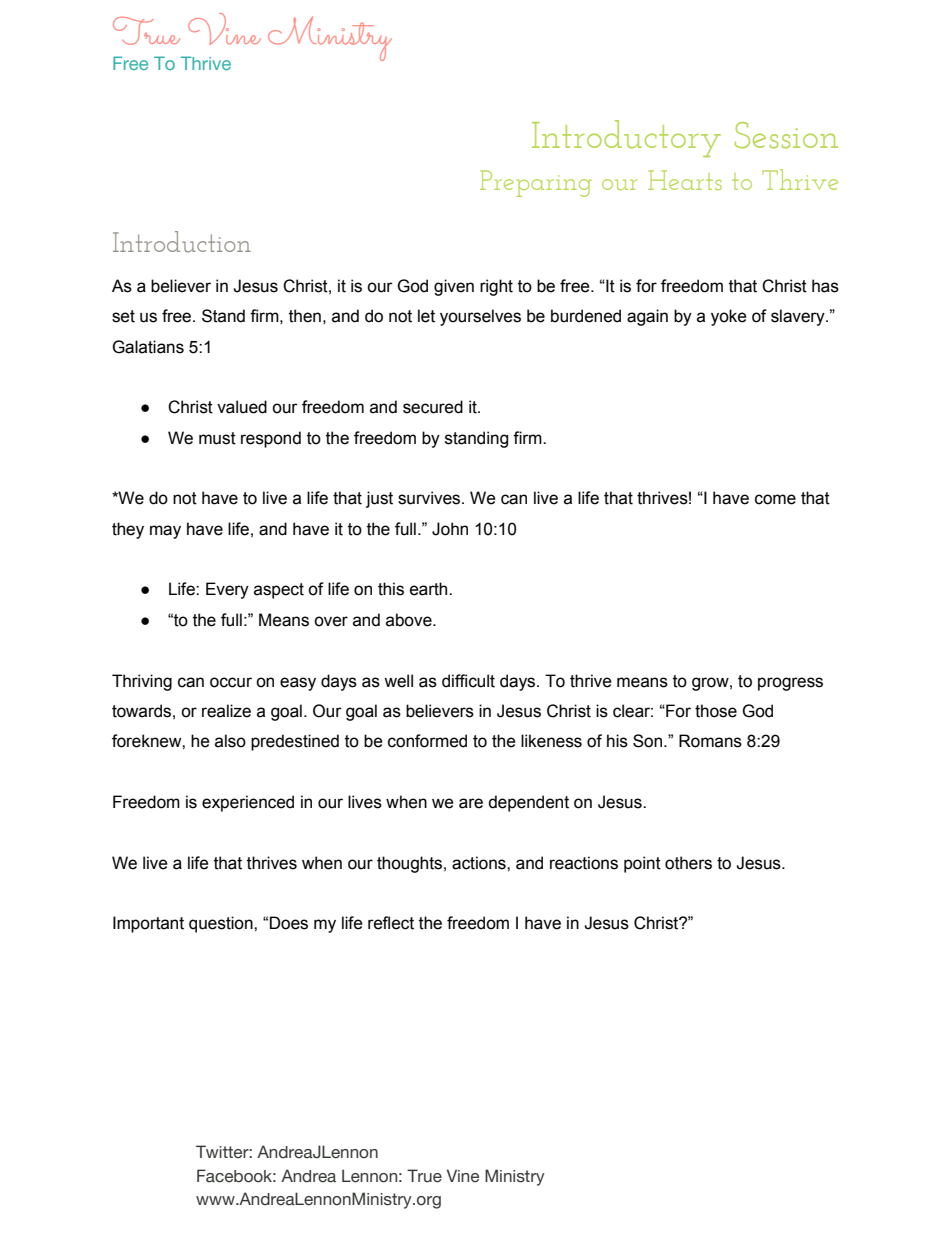 This screenshot has height=1233, width=952. I want to click on Session, so click(786, 135).
